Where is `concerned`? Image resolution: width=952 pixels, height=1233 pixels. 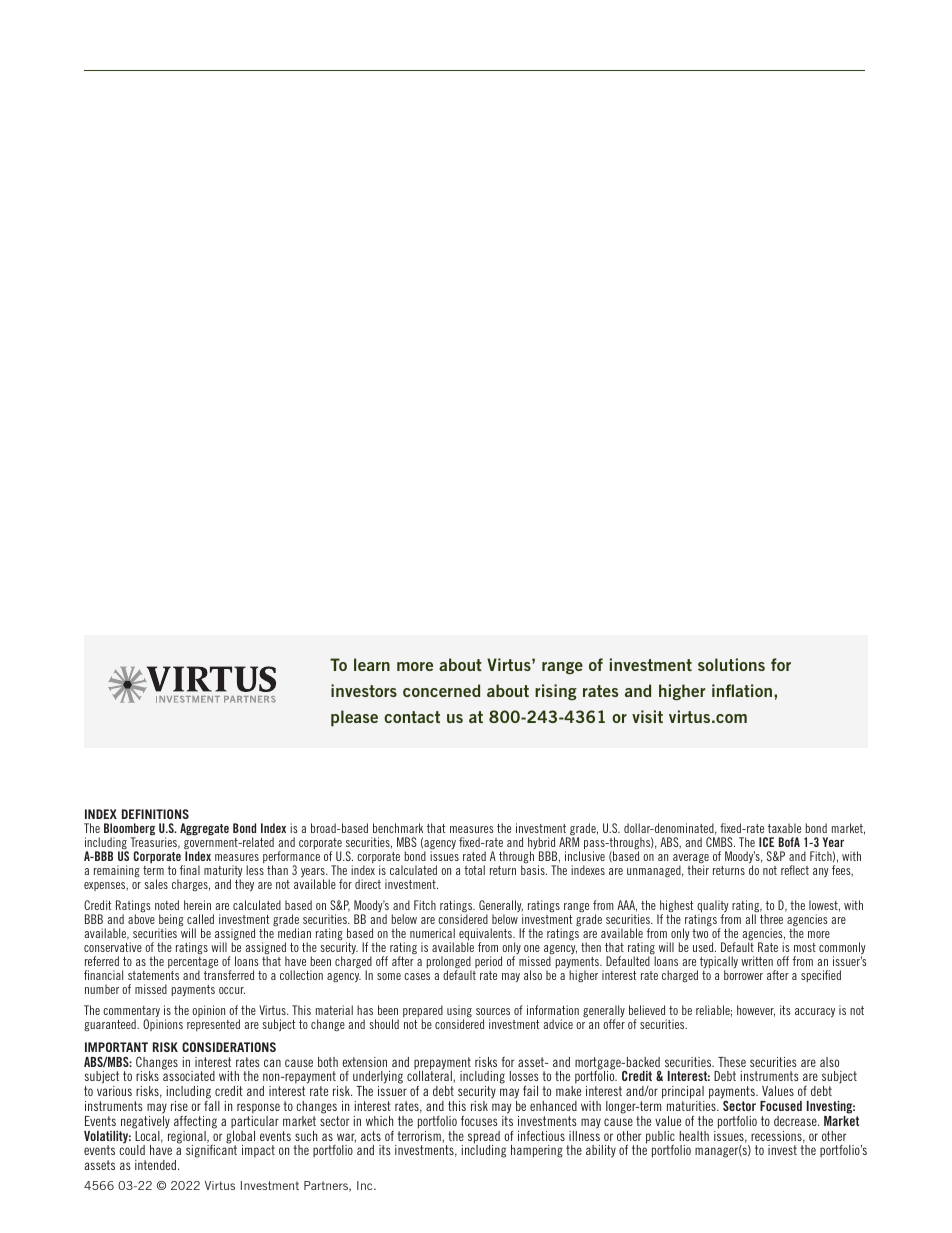
concerned is located at coordinates (441, 690).
